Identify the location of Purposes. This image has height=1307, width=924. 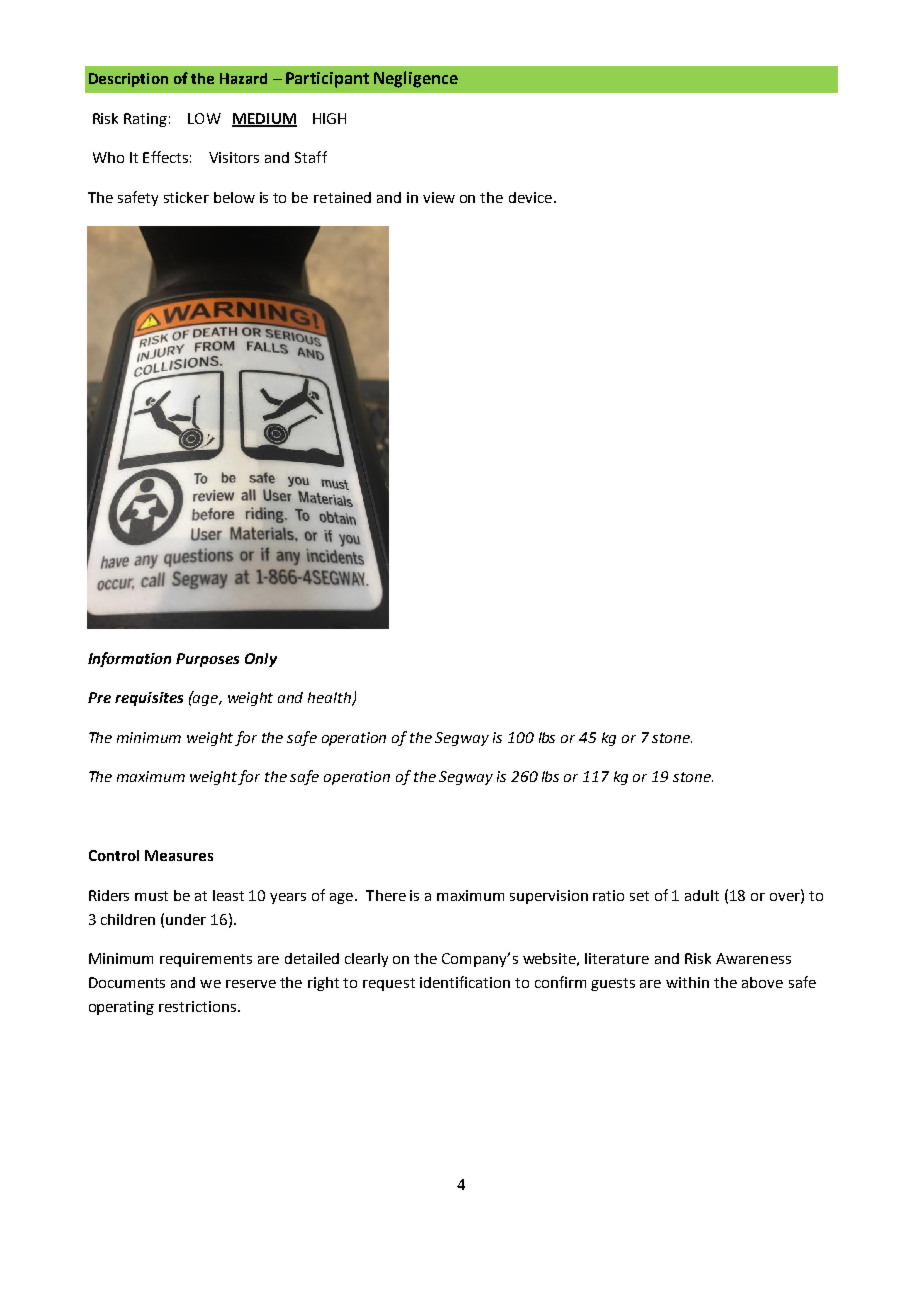
(207, 660).
